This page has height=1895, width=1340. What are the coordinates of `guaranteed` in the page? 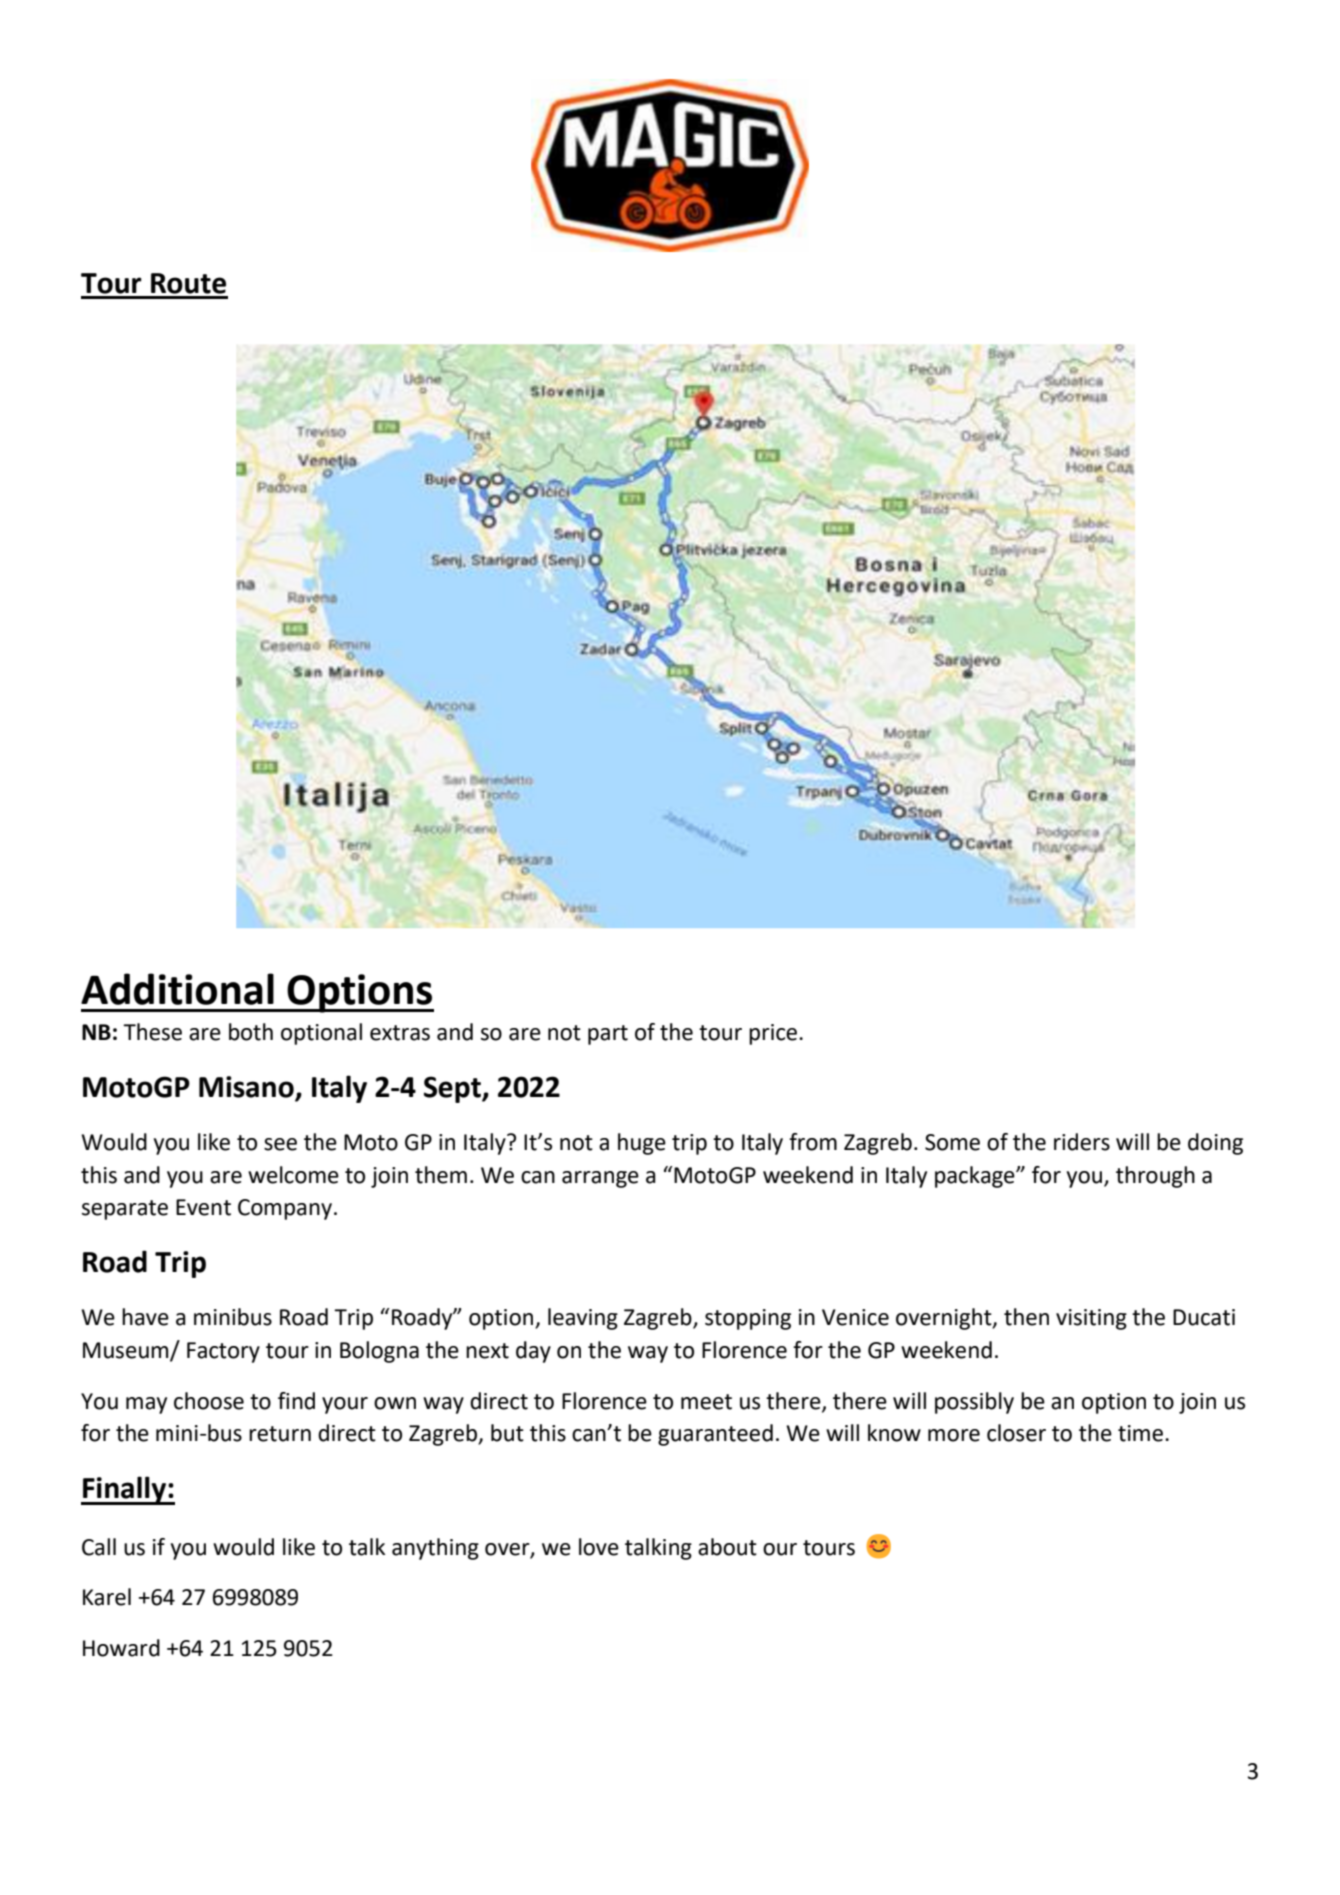 It's located at (715, 1435).
